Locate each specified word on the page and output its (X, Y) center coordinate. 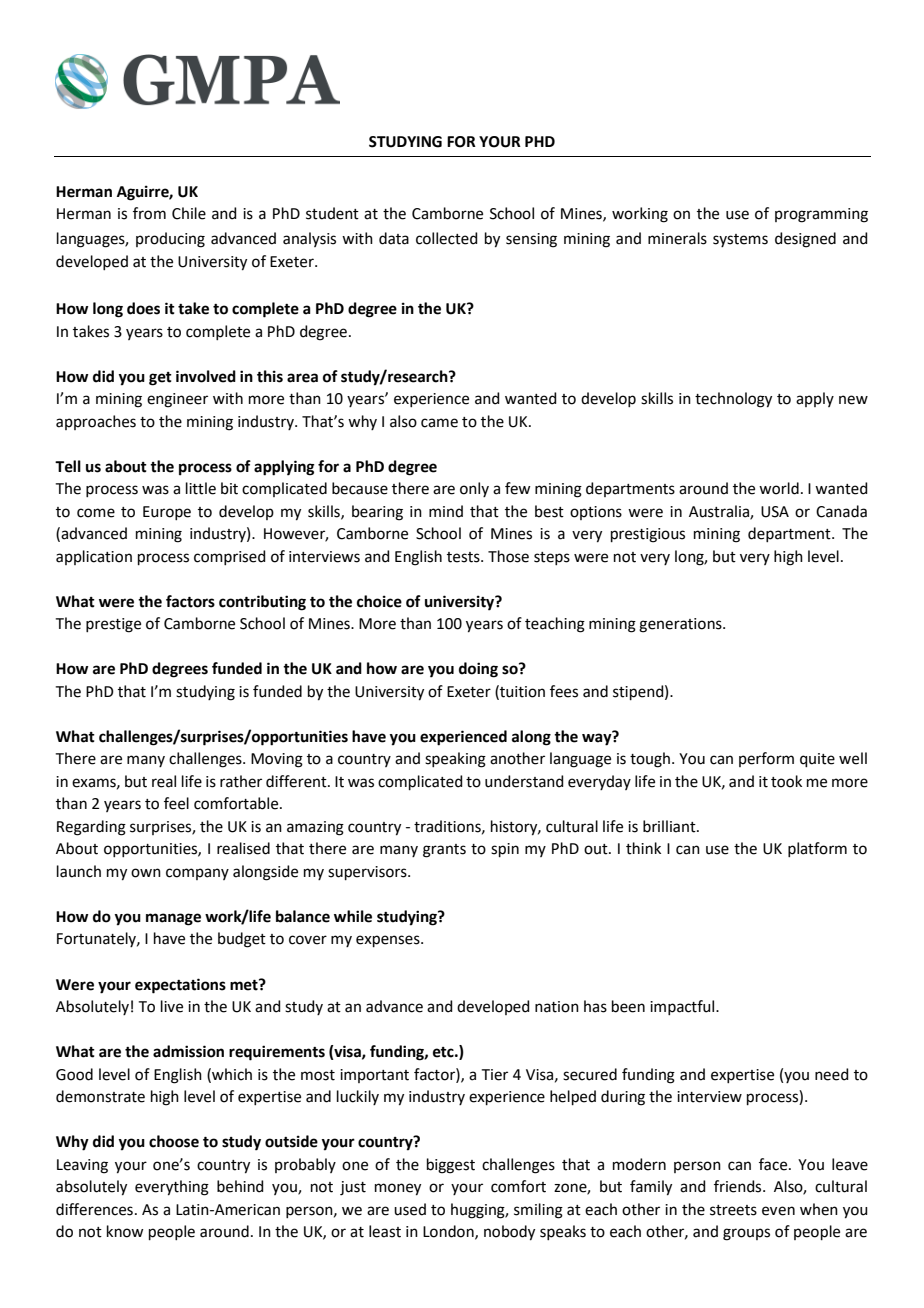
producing (170, 240)
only (474, 489)
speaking (455, 760)
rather (241, 781)
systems (740, 240)
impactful (683, 1007)
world (779, 488)
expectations (180, 986)
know (125, 1231)
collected (447, 238)
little (201, 488)
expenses (389, 941)
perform (766, 759)
